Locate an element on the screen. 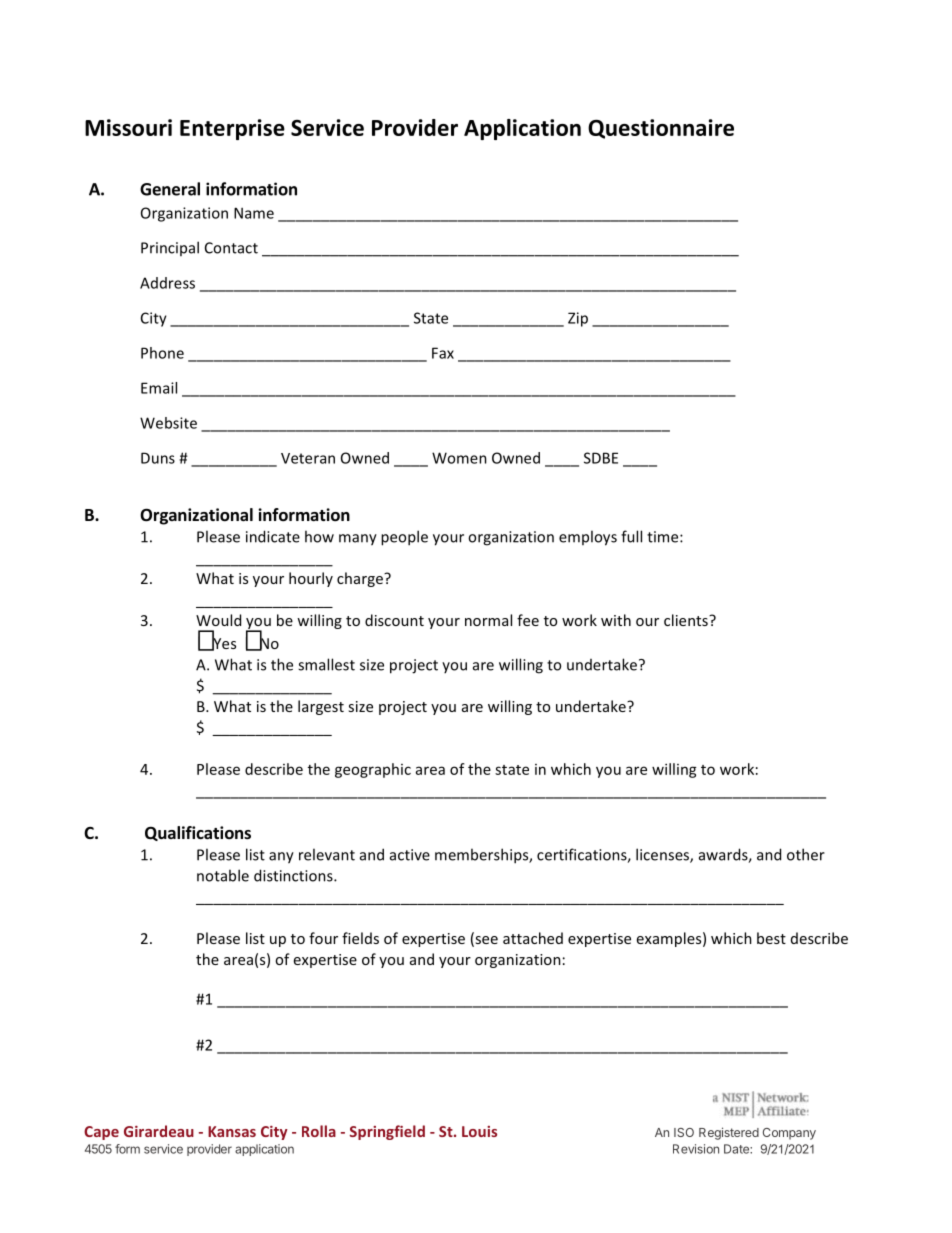 This screenshot has width=952, height=1233. Zip is located at coordinates (578, 319).
